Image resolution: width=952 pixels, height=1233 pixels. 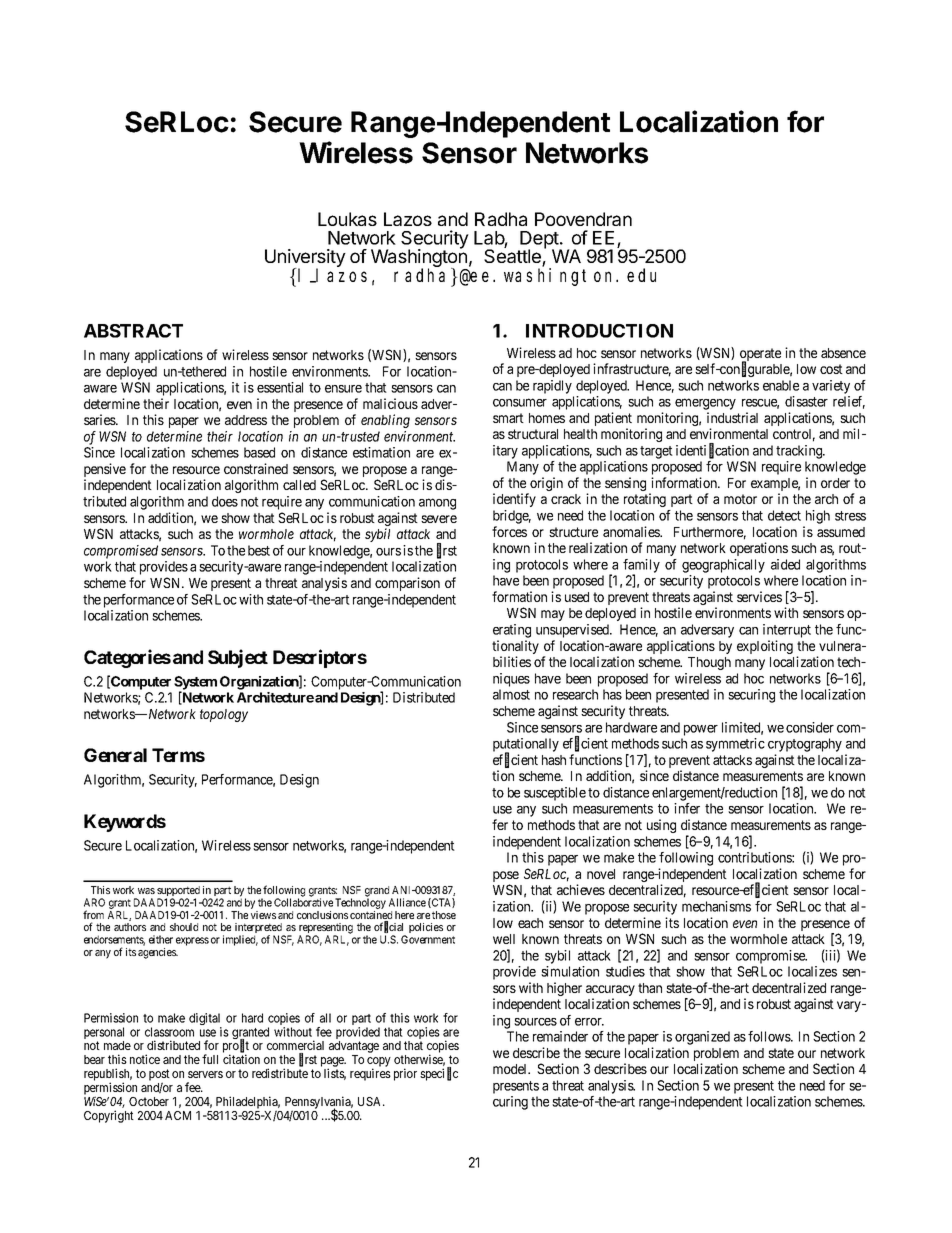 What do you see at coordinates (511, 694) in the document?
I see `almost` at bounding box center [511, 694].
